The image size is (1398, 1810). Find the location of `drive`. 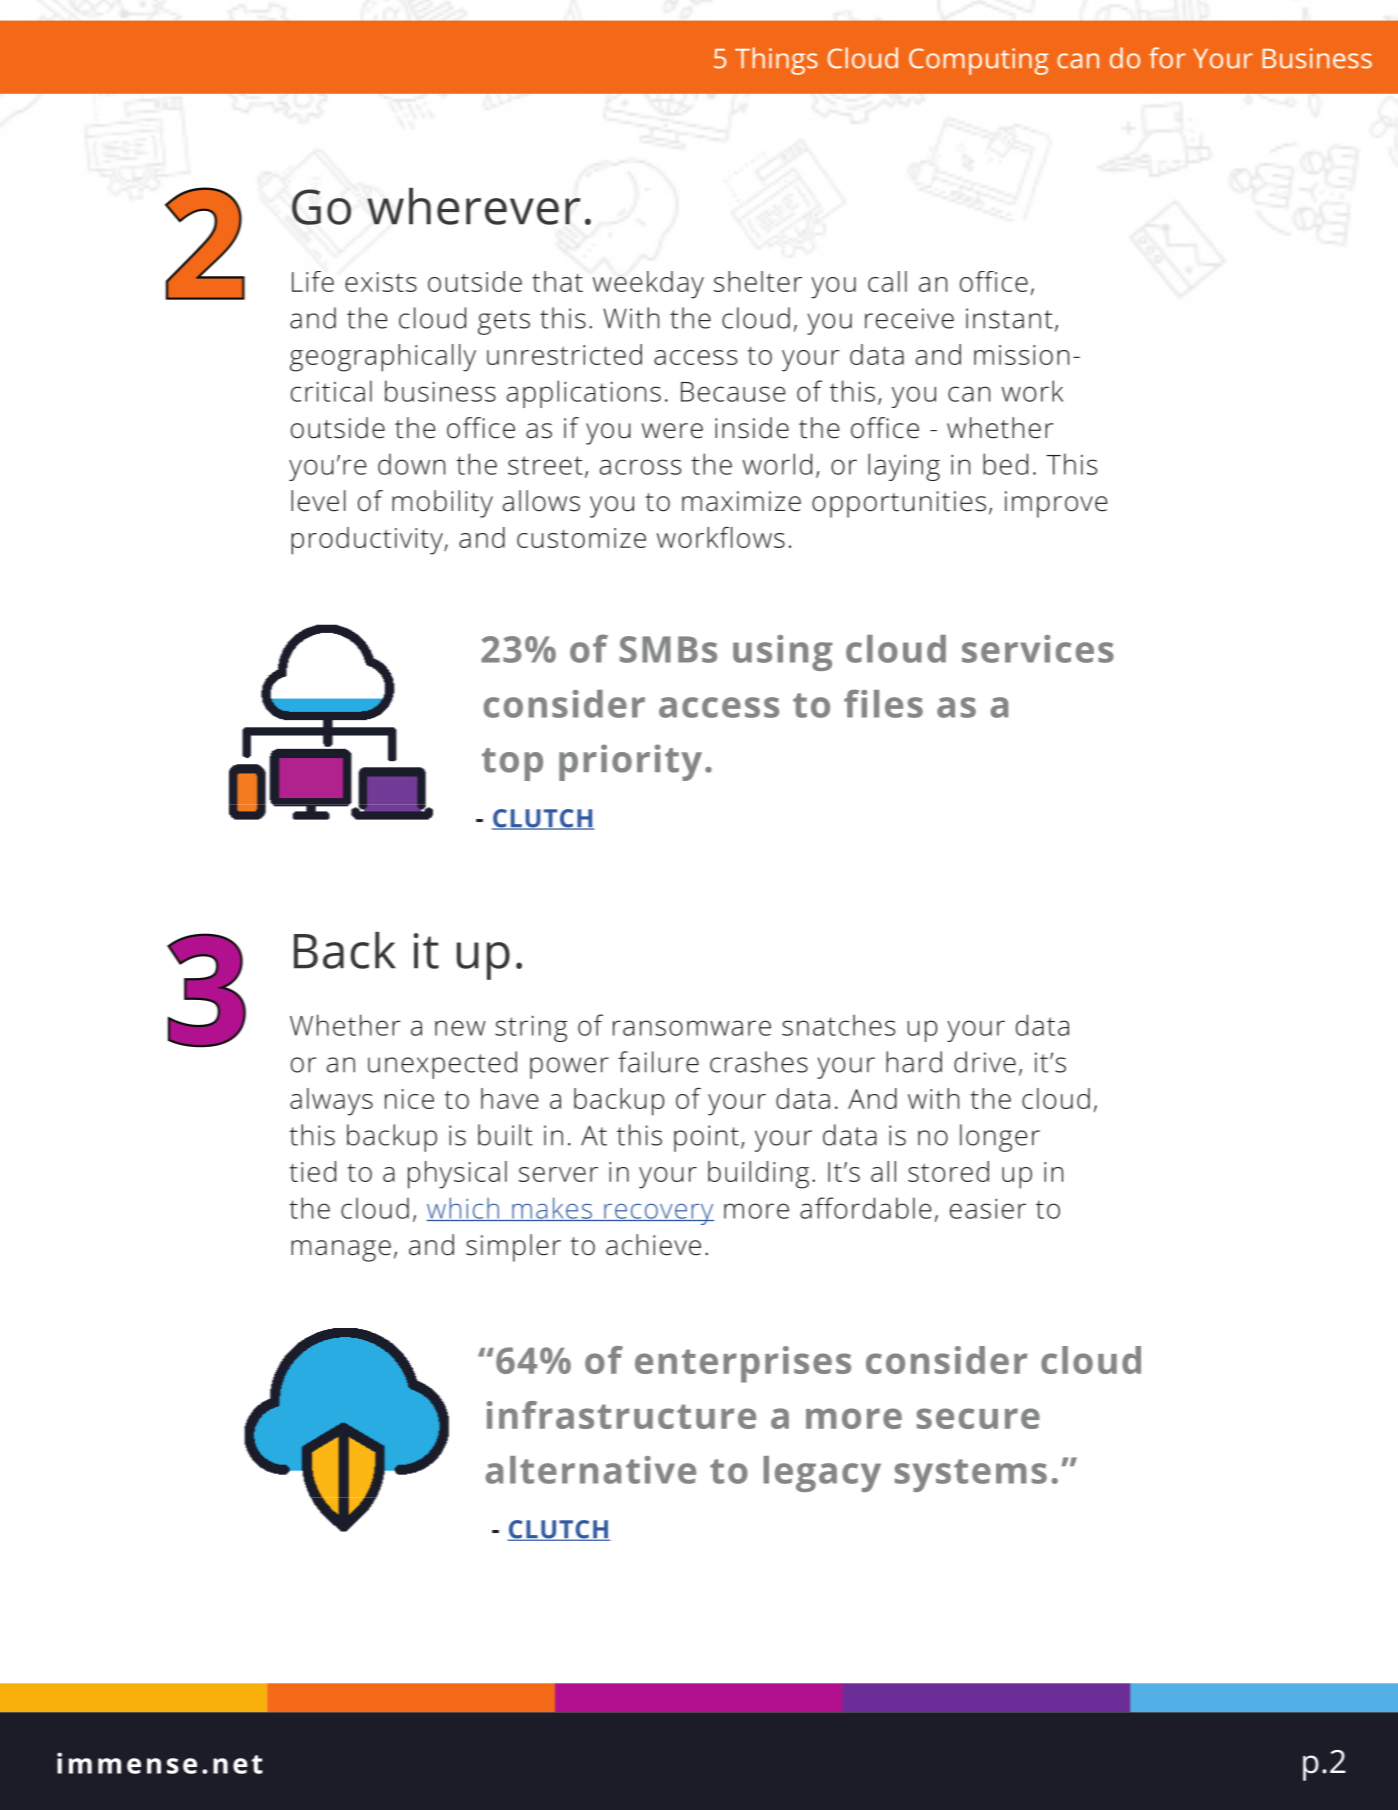

drive is located at coordinates (985, 1062).
